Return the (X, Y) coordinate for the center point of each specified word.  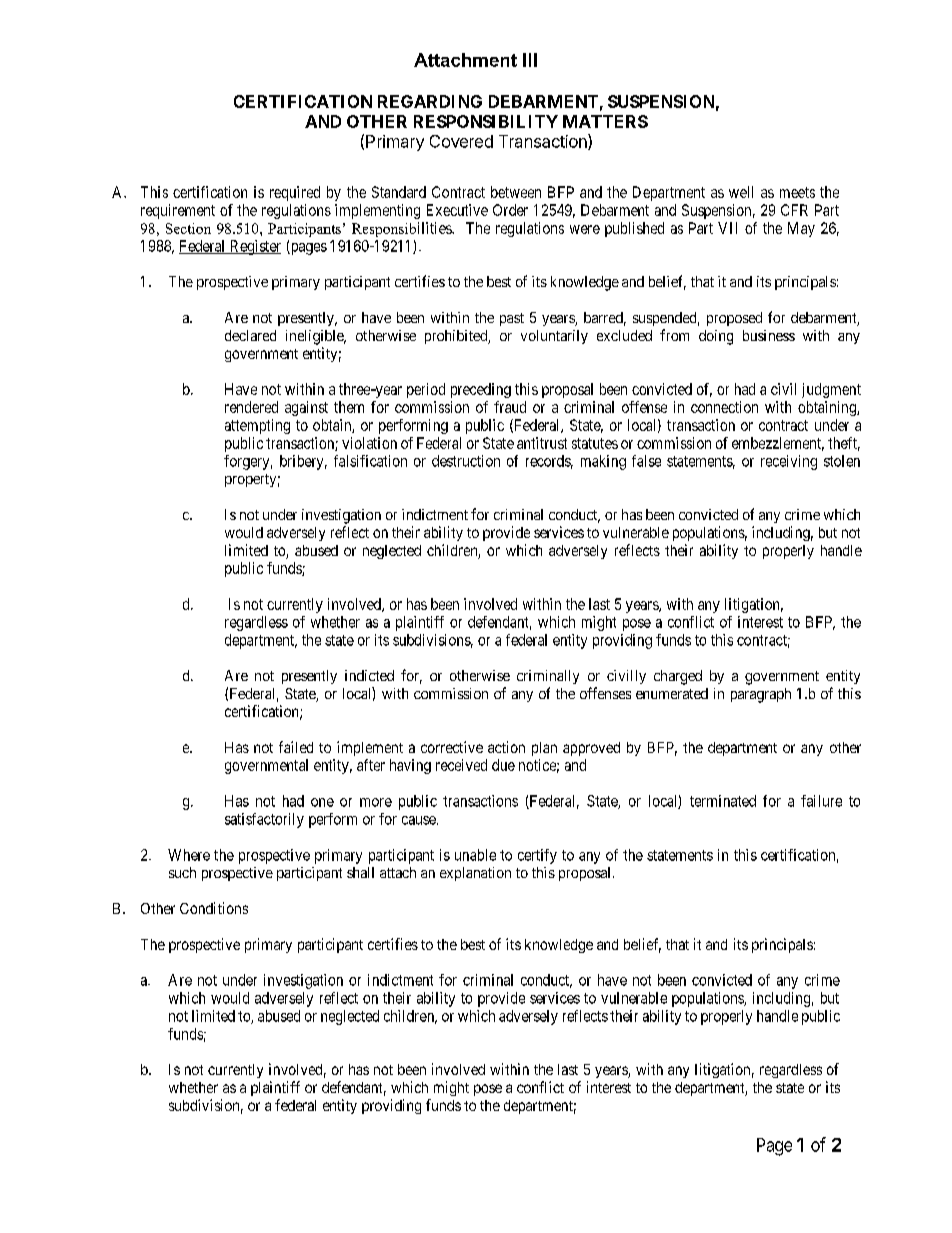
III (530, 60)
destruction (466, 461)
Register (254, 247)
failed (296, 747)
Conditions (214, 908)
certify (537, 856)
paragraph (761, 695)
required (295, 193)
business (769, 335)
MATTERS (605, 121)
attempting (257, 426)
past (512, 319)
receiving (789, 462)
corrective (452, 747)
